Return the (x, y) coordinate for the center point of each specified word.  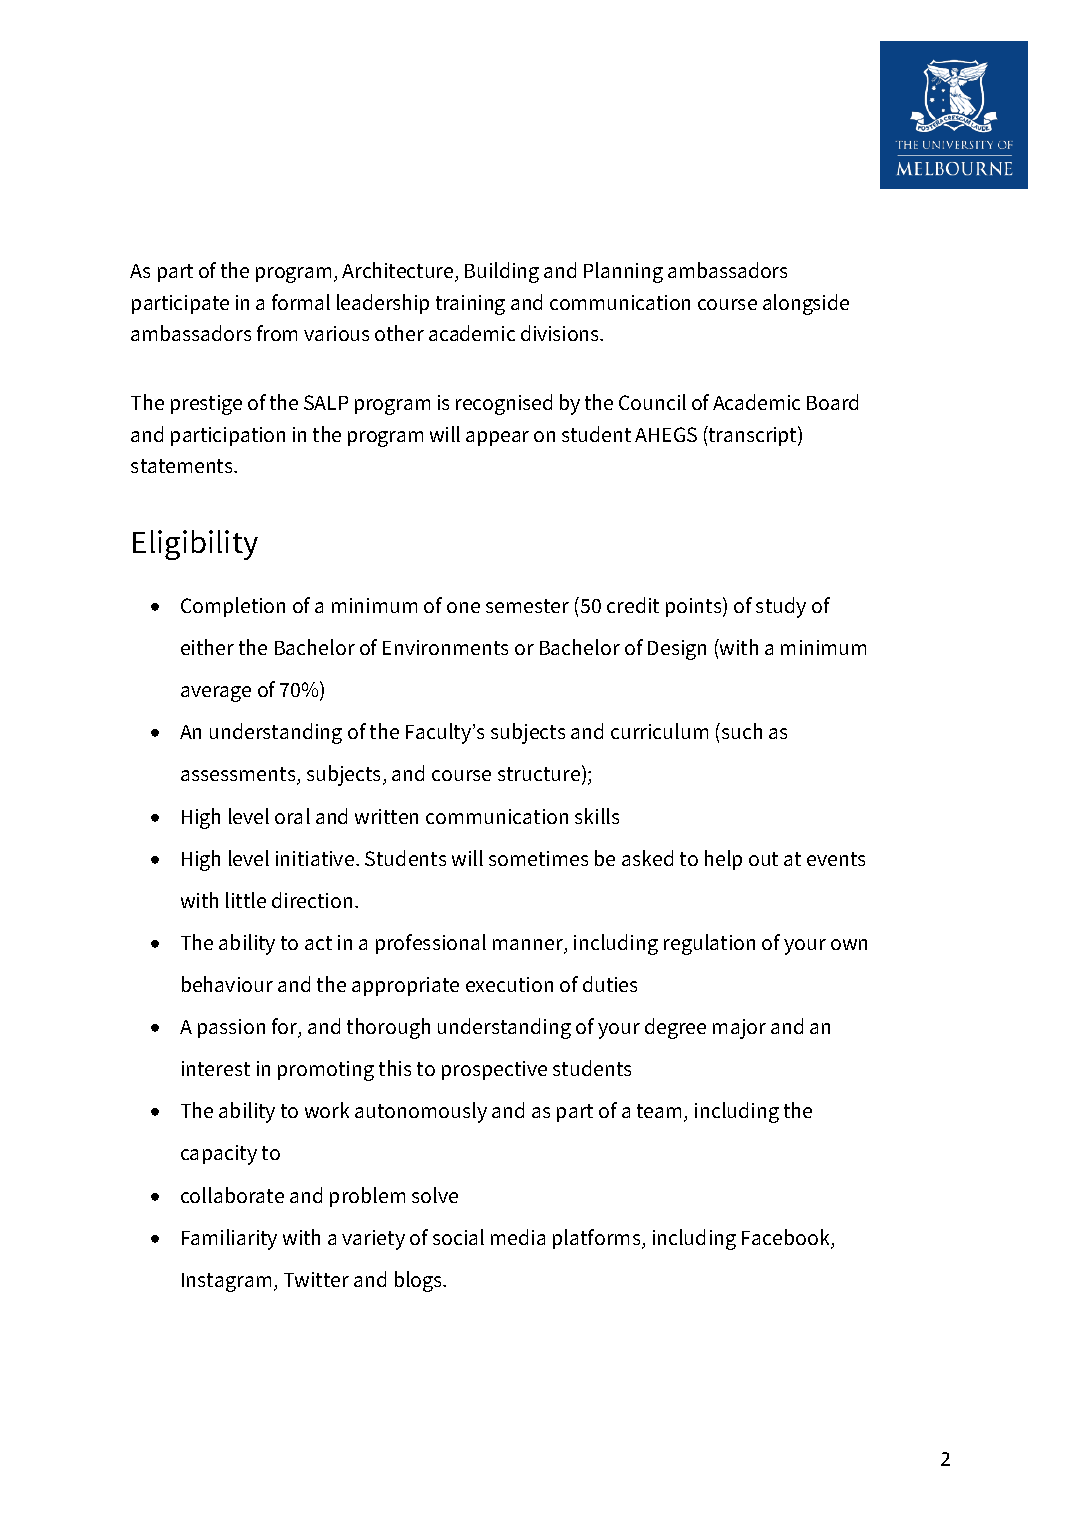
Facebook (787, 1238)
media (518, 1237)
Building (502, 272)
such (742, 731)
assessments (239, 776)
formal (301, 302)
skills (597, 816)
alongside (806, 304)
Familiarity (229, 1239)
